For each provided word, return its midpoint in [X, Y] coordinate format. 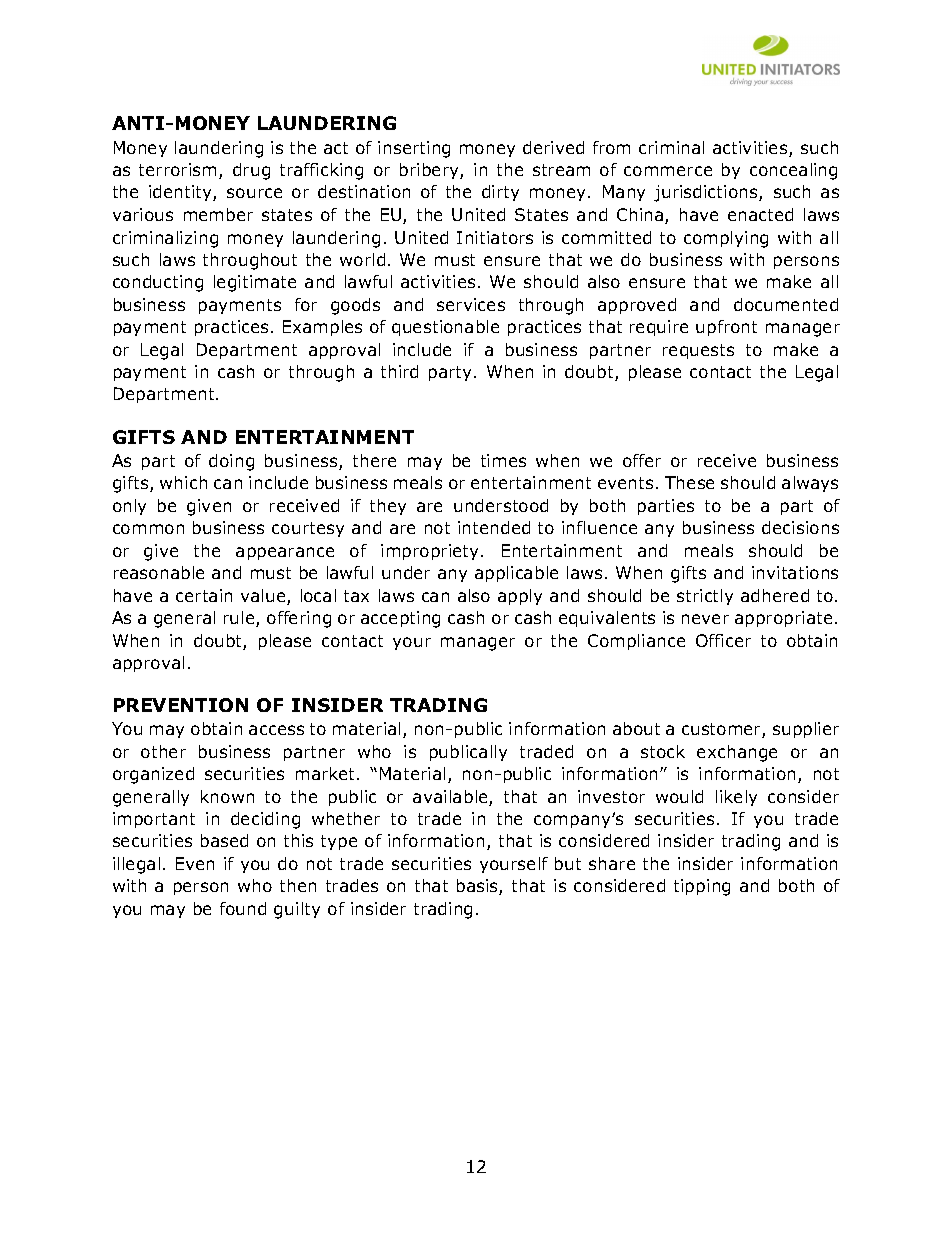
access [276, 730]
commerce [668, 171]
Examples [322, 328]
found [243, 908]
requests [698, 351]
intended [494, 527]
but [568, 863]
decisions [800, 527]
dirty [500, 193]
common [148, 529]
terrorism [177, 169]
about [636, 728]
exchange [737, 753]
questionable [445, 328]
